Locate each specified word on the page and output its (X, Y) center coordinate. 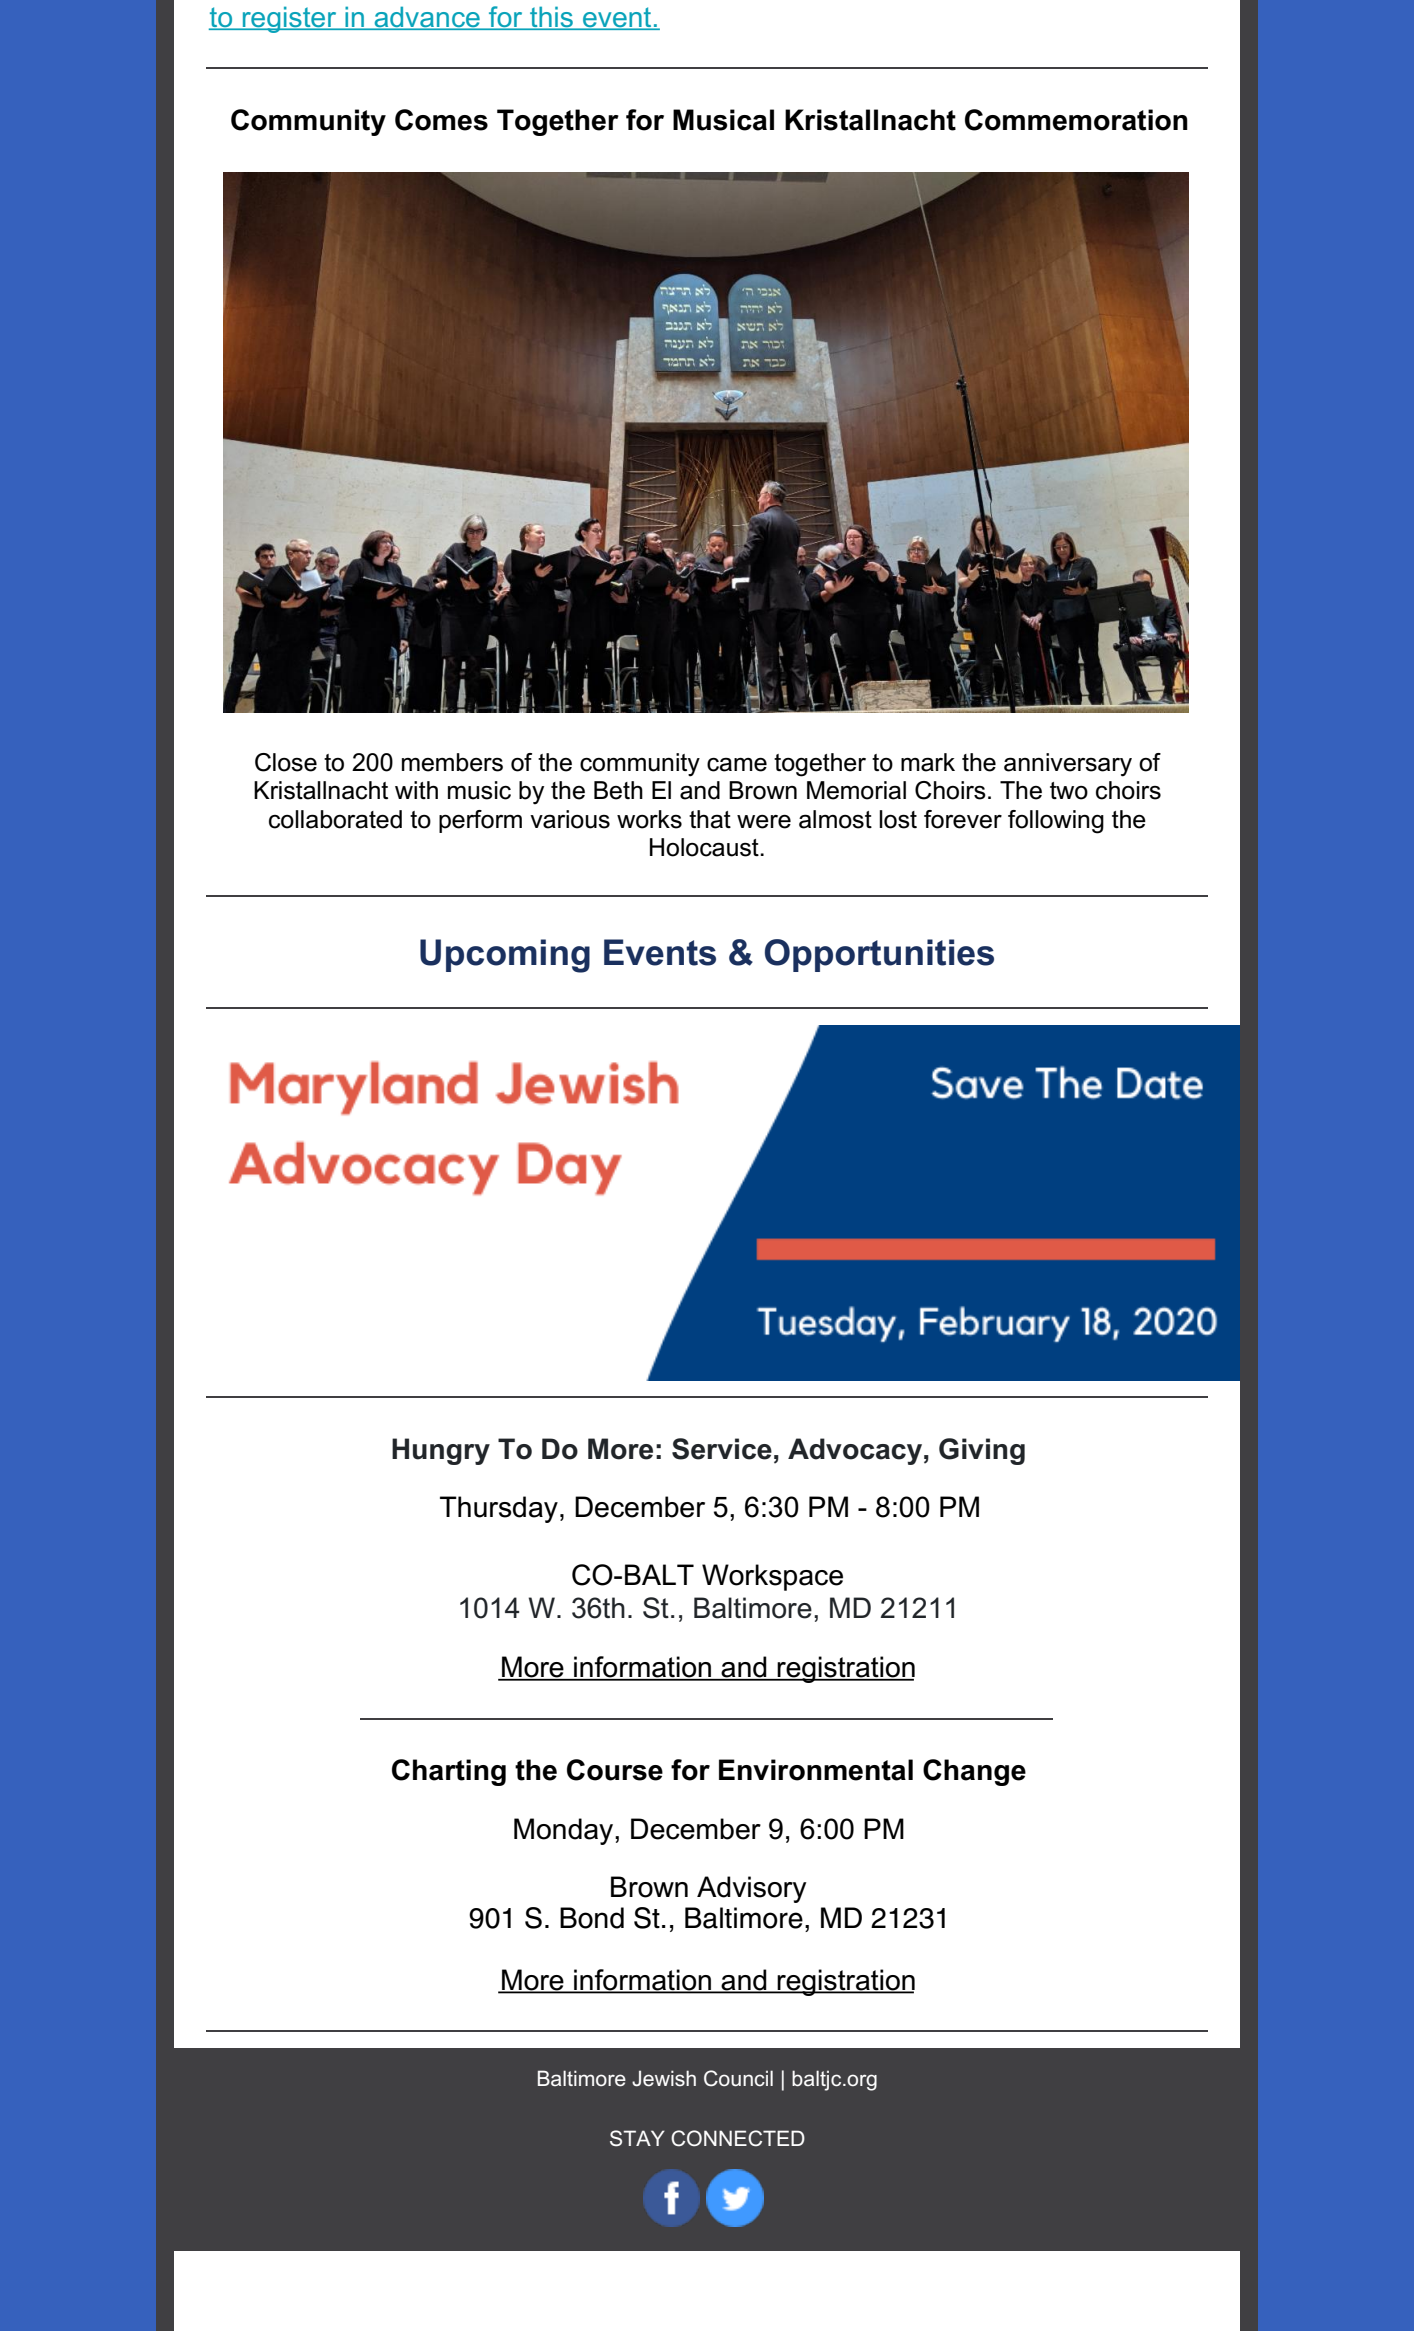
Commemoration (1076, 120)
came (737, 765)
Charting (449, 1772)
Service (722, 1449)
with (416, 790)
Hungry (441, 1451)
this (552, 18)
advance (427, 18)
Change (974, 1772)
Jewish (664, 2078)
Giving (982, 1451)
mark (928, 762)
